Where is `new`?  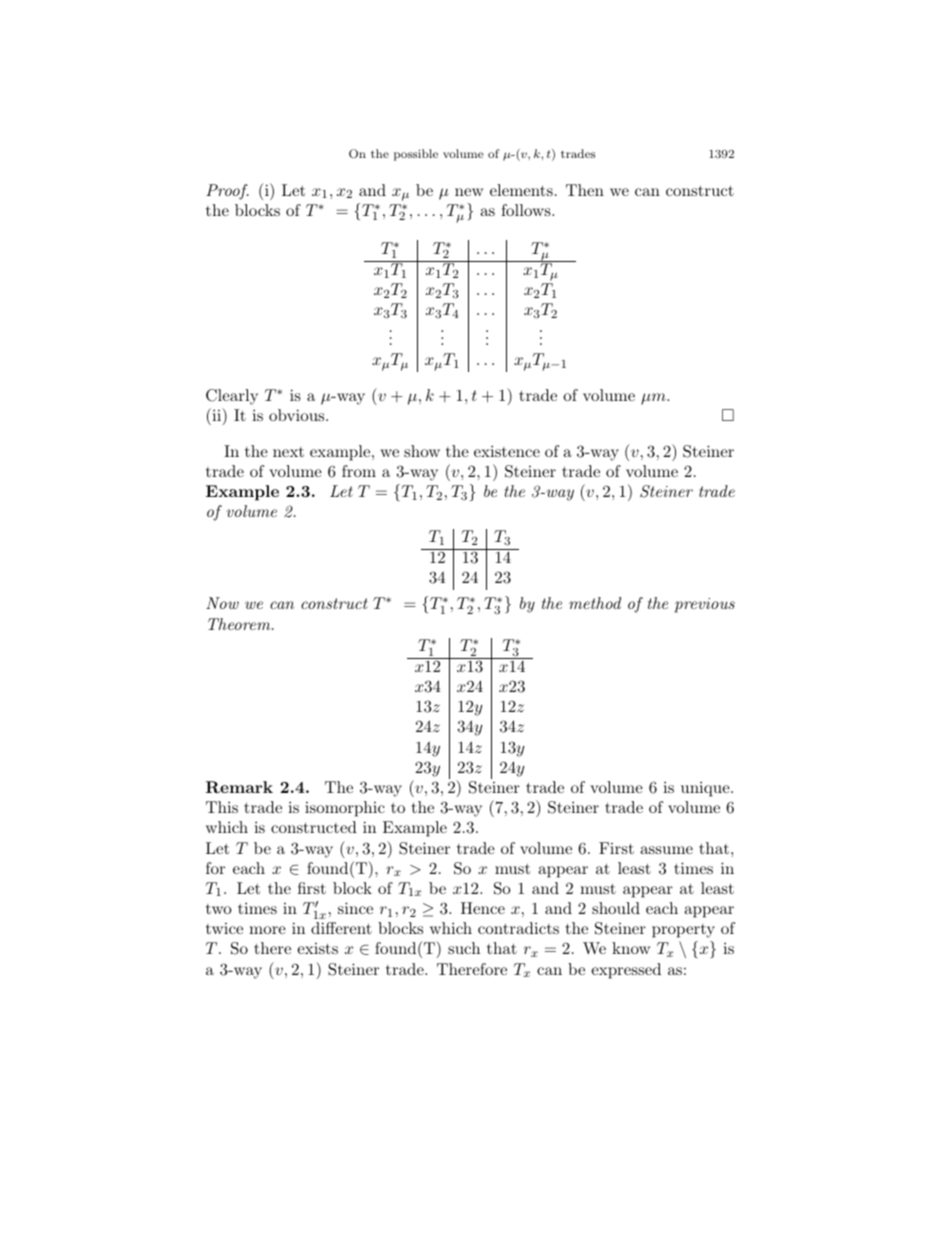 new is located at coordinates (469, 192).
